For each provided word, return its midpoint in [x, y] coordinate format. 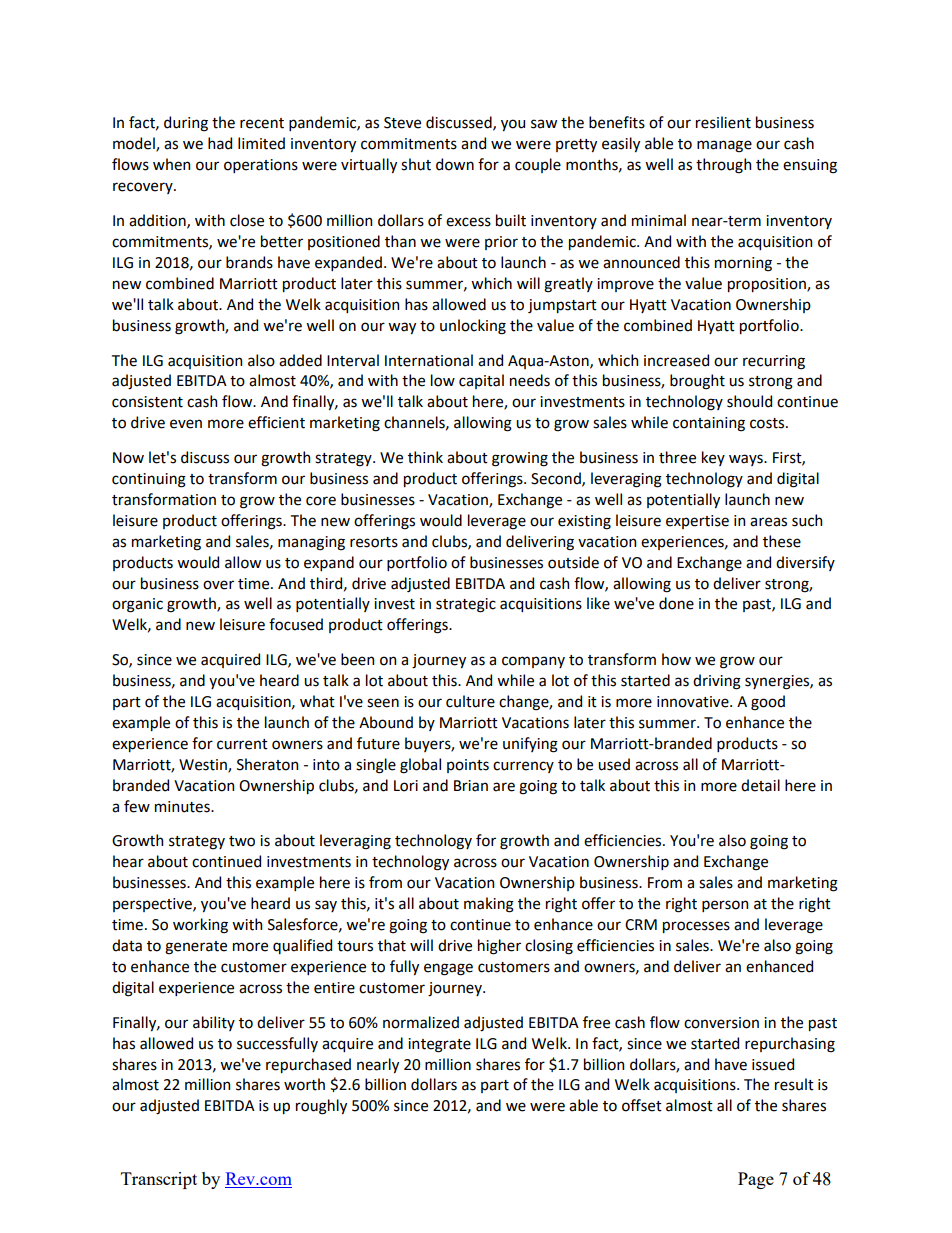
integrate [439, 1045]
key [713, 458]
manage [724, 146]
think [425, 457]
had [220, 143]
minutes [183, 807]
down [455, 164]
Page [756, 1180]
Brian [471, 786]
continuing [149, 480]
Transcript [159, 1180]
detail [760, 785]
